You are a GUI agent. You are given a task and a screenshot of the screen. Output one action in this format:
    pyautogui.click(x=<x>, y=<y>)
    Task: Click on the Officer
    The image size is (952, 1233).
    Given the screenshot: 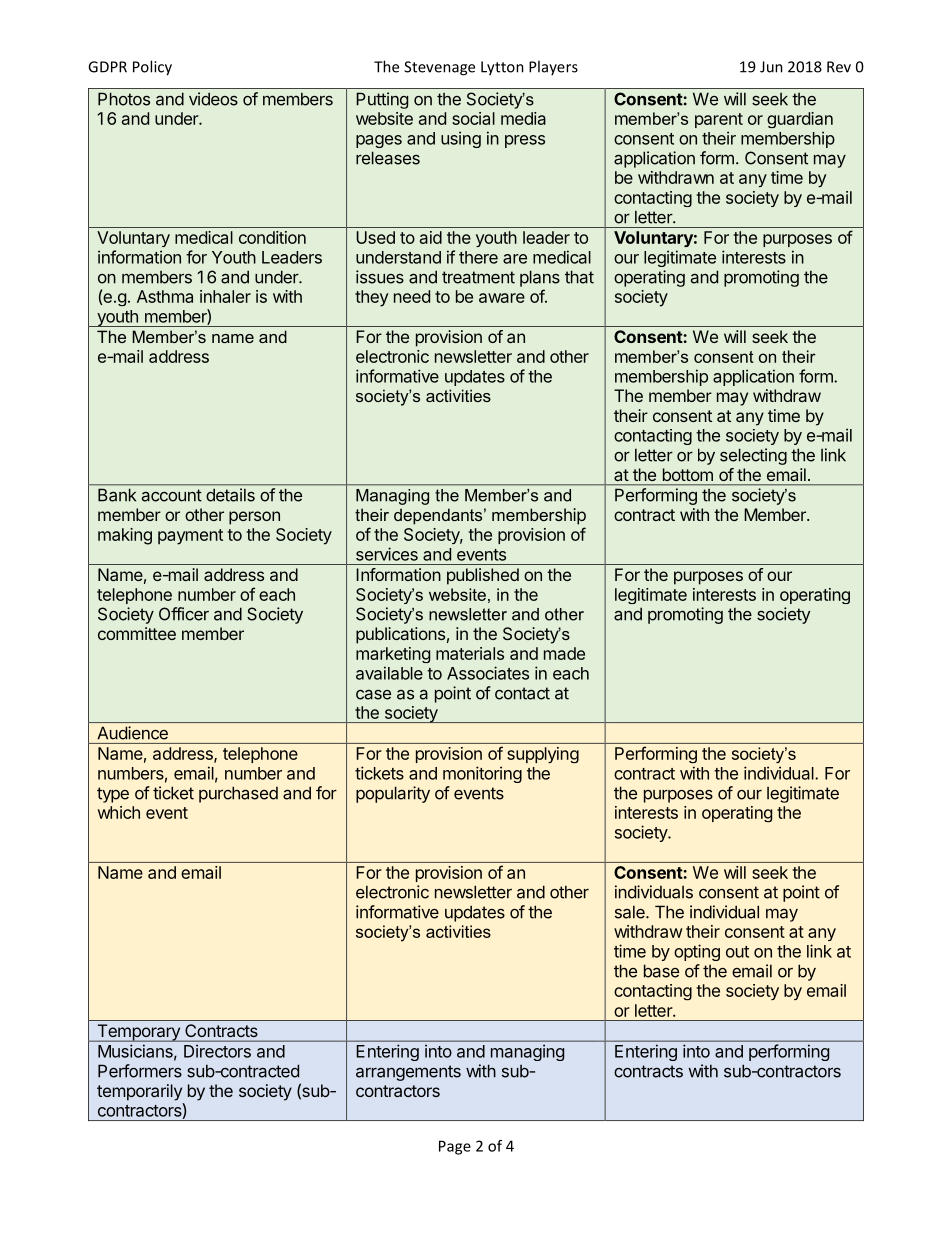 What is the action you would take?
    pyautogui.click(x=184, y=614)
